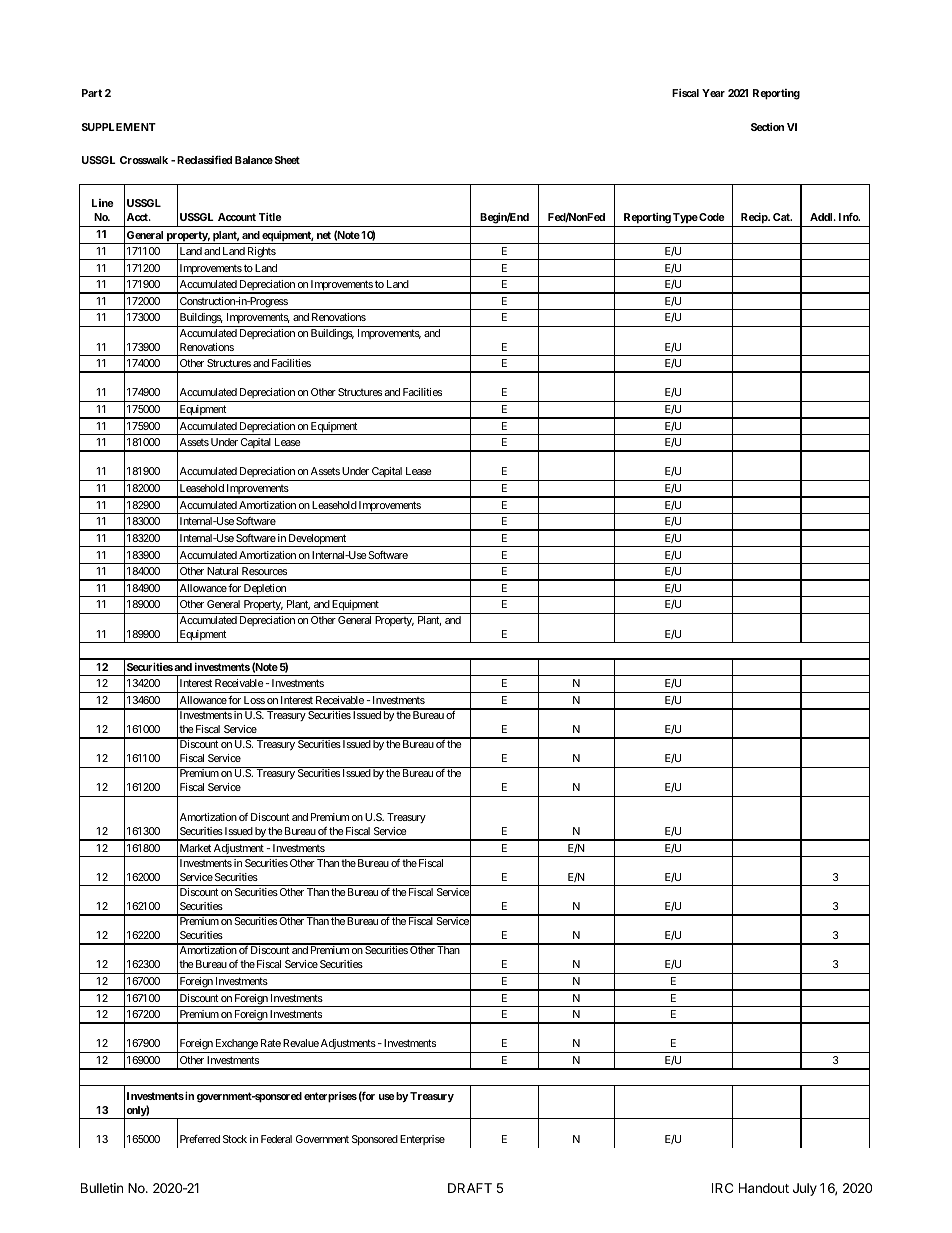  I want to click on Development, so click(317, 540).
